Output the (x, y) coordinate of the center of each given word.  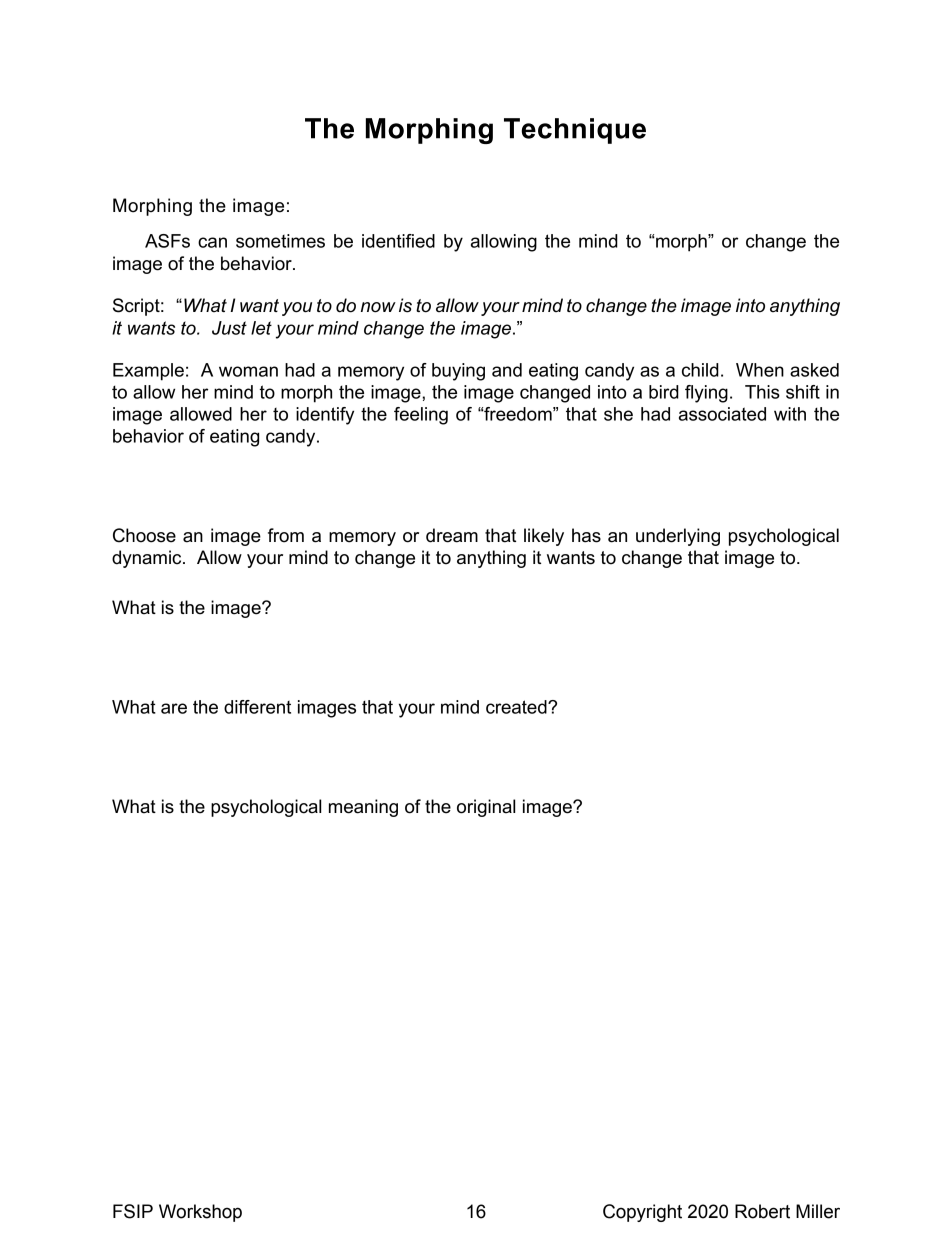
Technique (575, 131)
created (517, 707)
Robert (762, 1211)
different (257, 707)
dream (452, 535)
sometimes (280, 241)
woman (248, 371)
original (486, 808)
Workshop (200, 1213)
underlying (678, 537)
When (760, 370)
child (700, 370)
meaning (363, 808)
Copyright (642, 1213)
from (286, 535)
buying (458, 372)
